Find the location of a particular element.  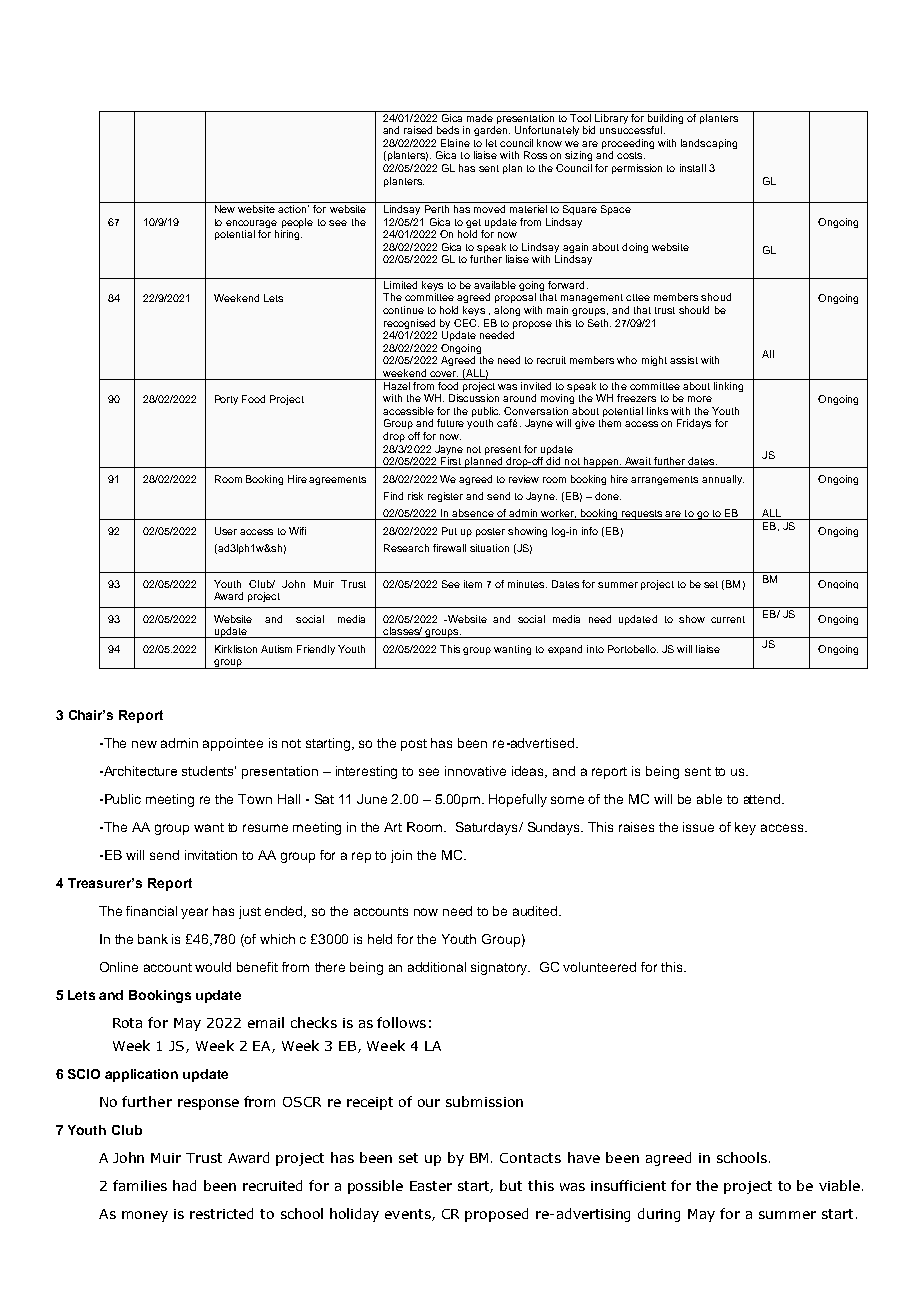

Easter is located at coordinates (431, 1186).
